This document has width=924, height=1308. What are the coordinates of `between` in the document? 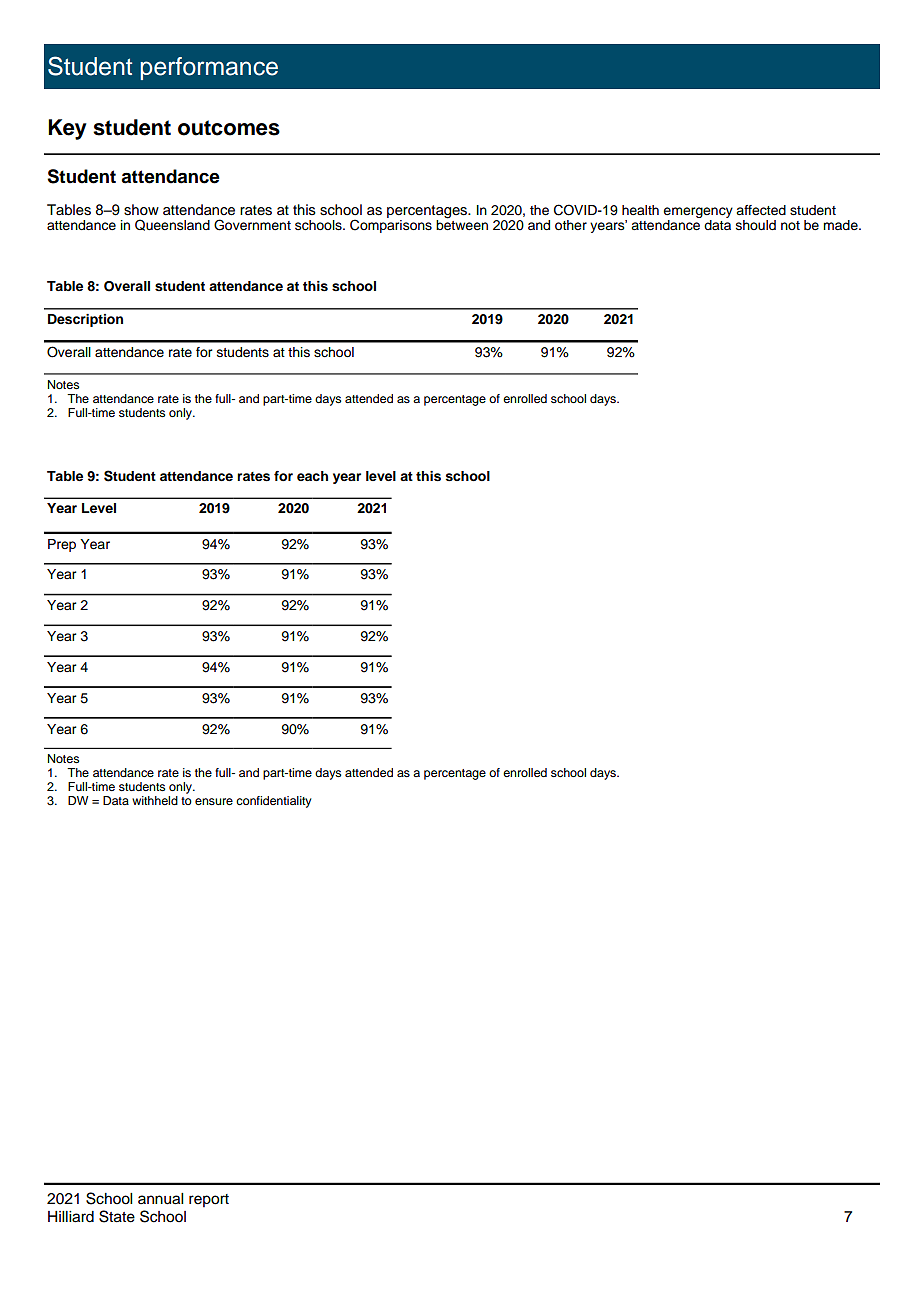 It's located at (462, 224).
